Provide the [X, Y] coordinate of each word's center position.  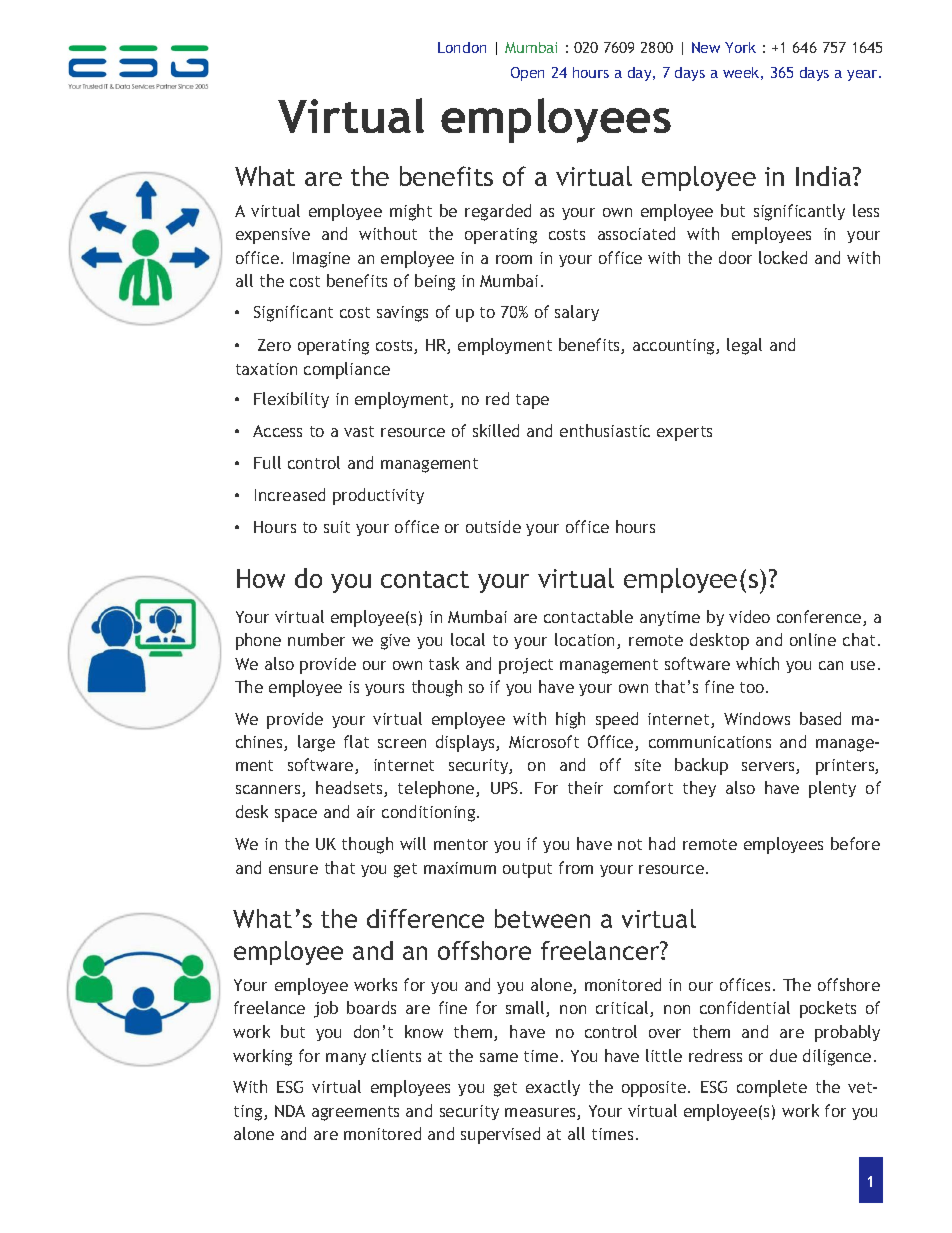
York [740, 47]
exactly [553, 1088]
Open [527, 74]
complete [772, 1088]
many [346, 1059]
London [462, 47]
